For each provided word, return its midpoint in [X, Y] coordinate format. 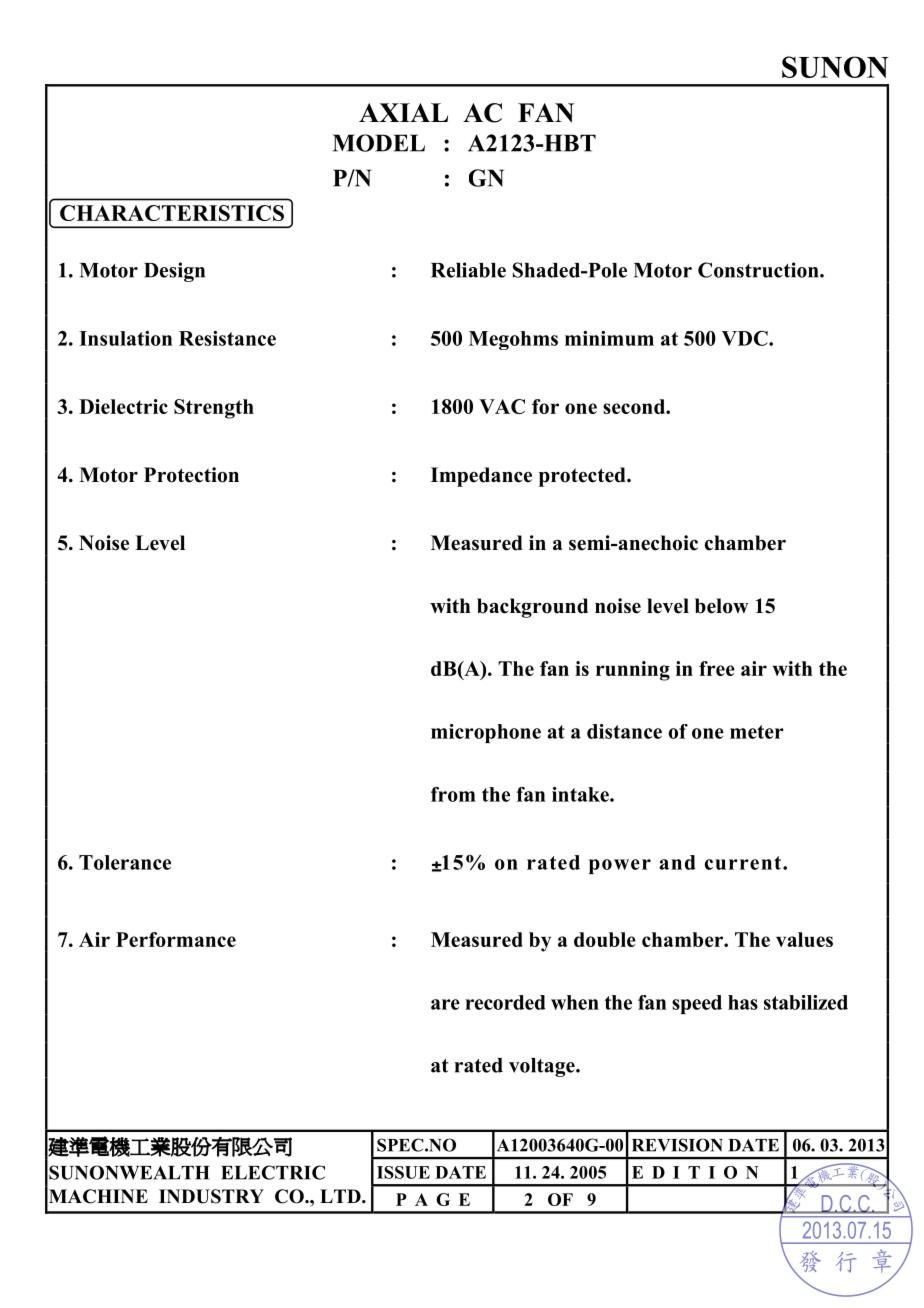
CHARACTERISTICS [172, 213]
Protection [191, 475]
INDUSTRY [211, 1196]
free [717, 668]
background [532, 608]
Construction [759, 270]
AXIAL [403, 112]
